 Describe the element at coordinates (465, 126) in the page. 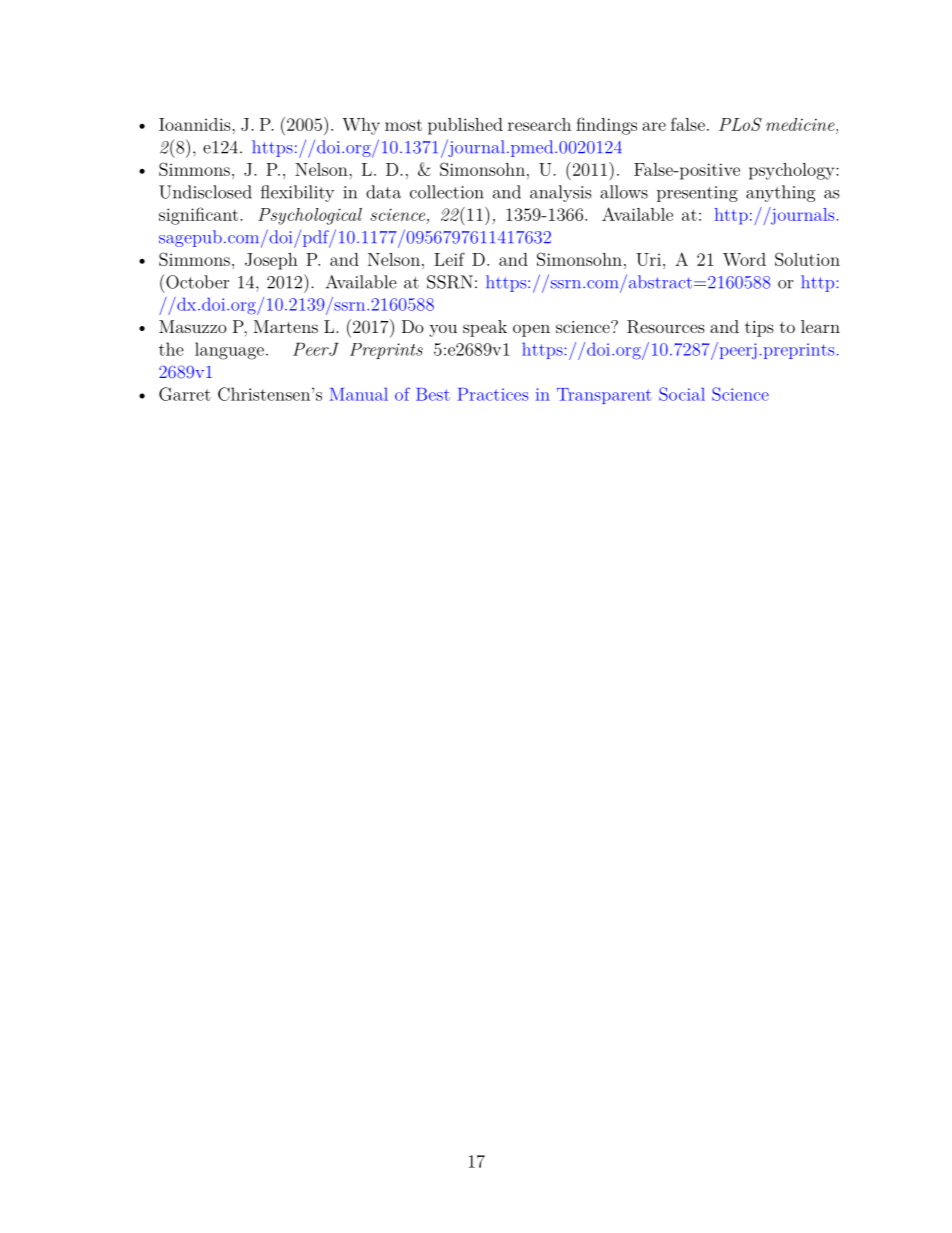

I see `published` at that location.
